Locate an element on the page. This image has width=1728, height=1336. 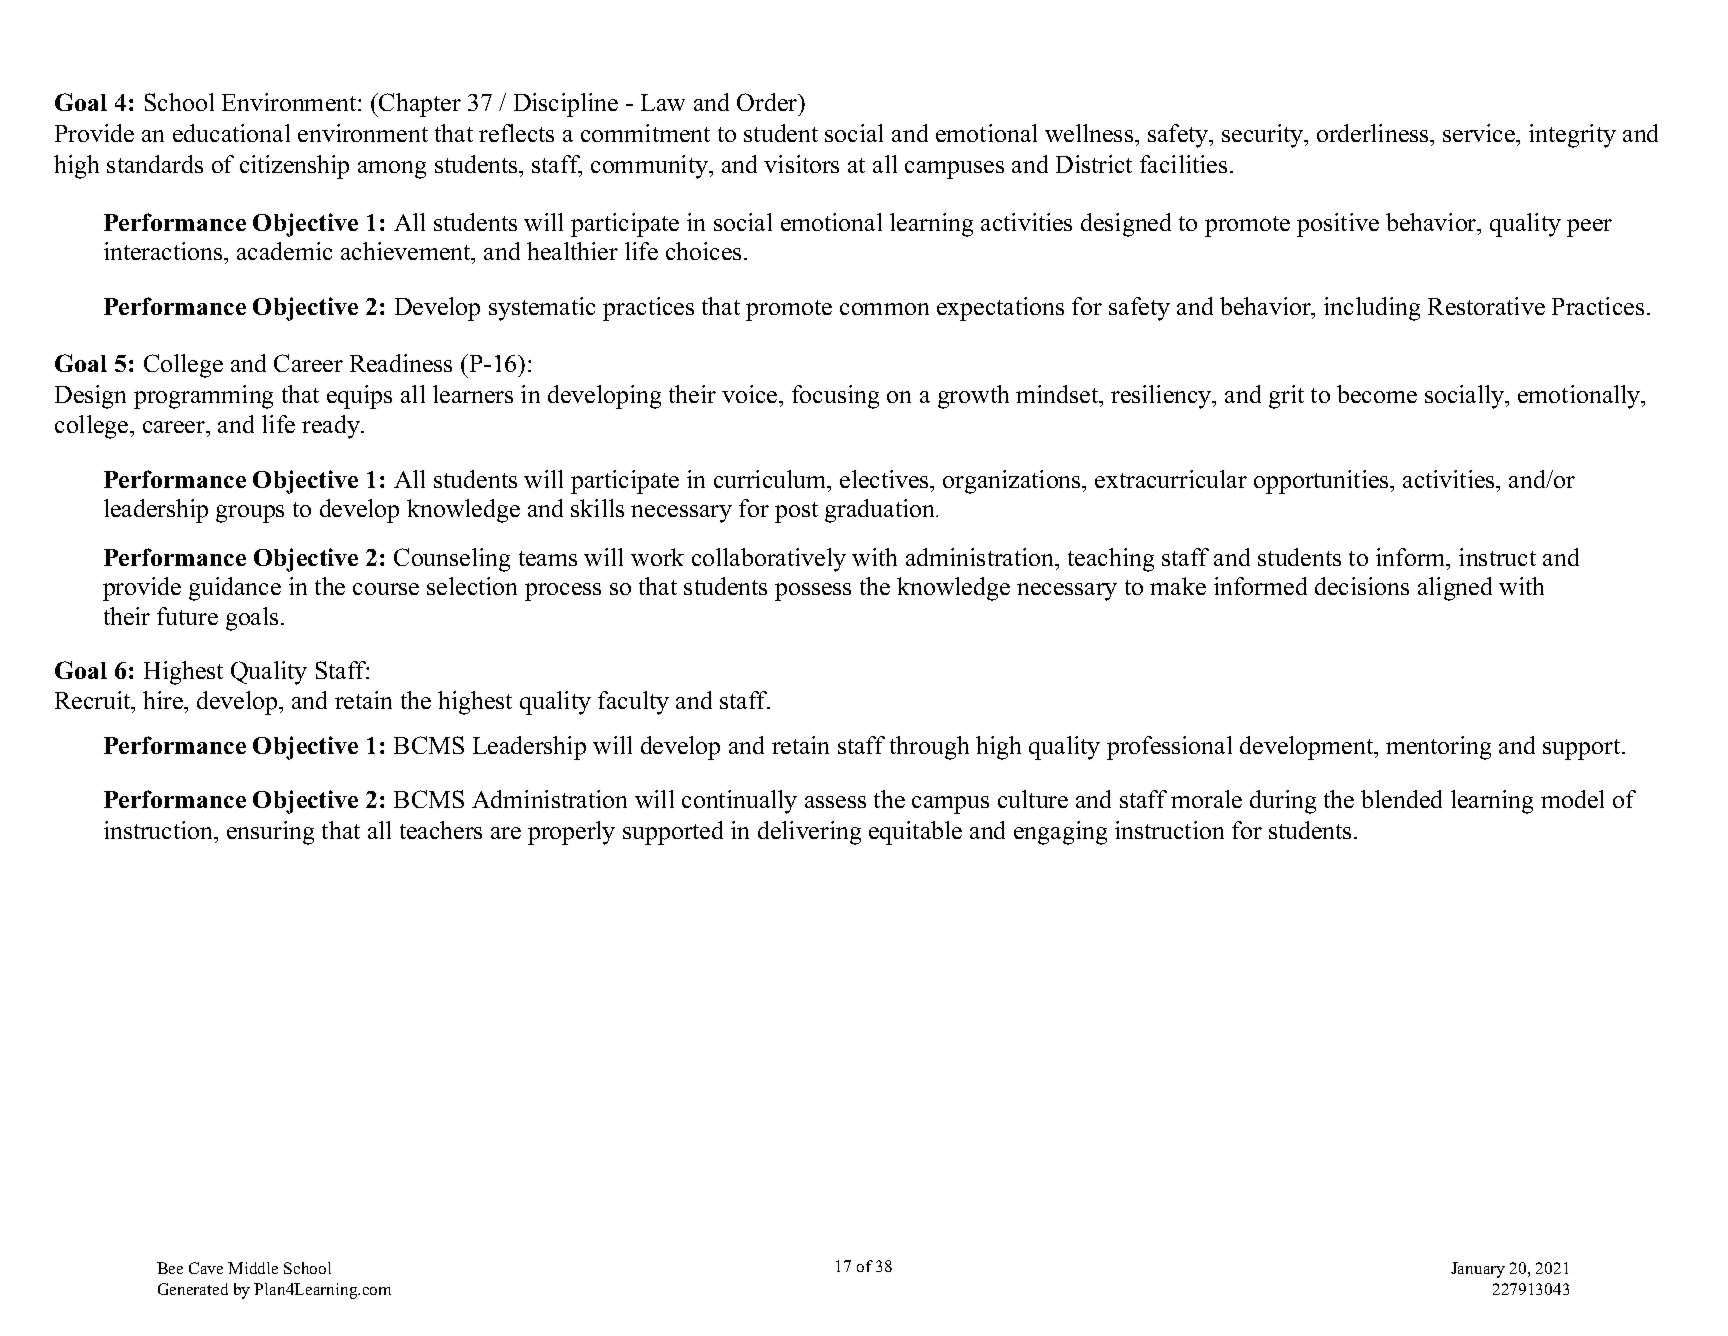
blended is located at coordinates (1401, 799).
